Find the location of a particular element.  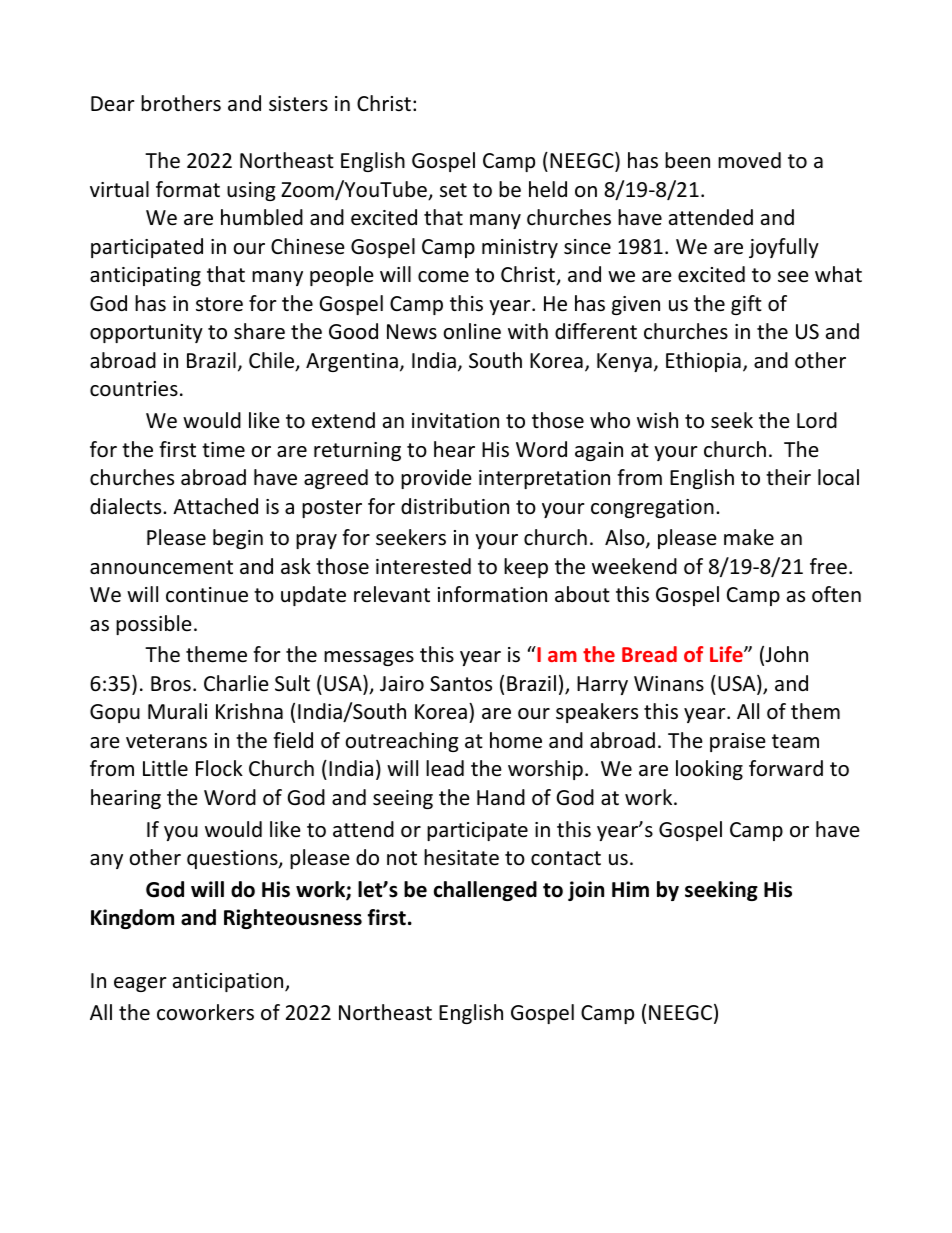

gift is located at coordinates (746, 305).
